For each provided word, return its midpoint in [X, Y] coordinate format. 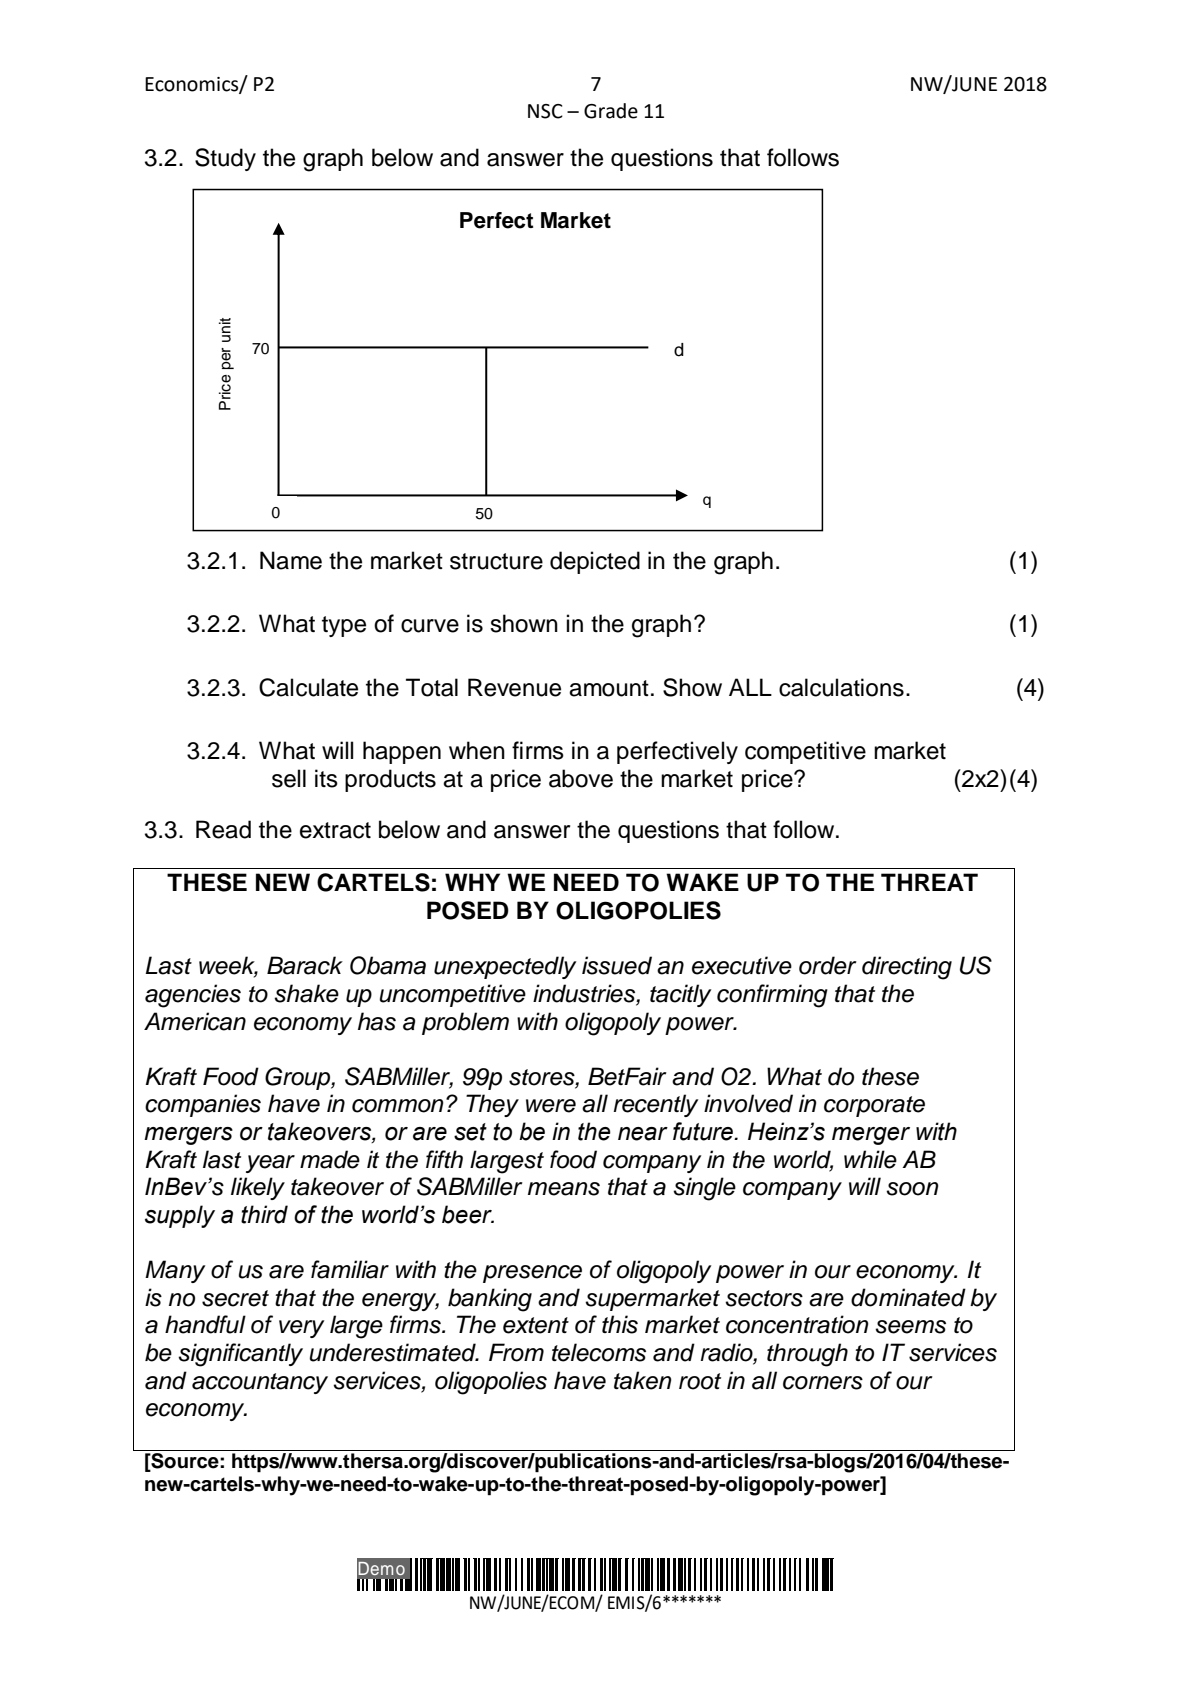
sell [289, 778]
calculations [841, 687]
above [581, 778]
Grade [611, 111]
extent [536, 1325]
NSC [545, 111]
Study [225, 159]
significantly [240, 1355]
